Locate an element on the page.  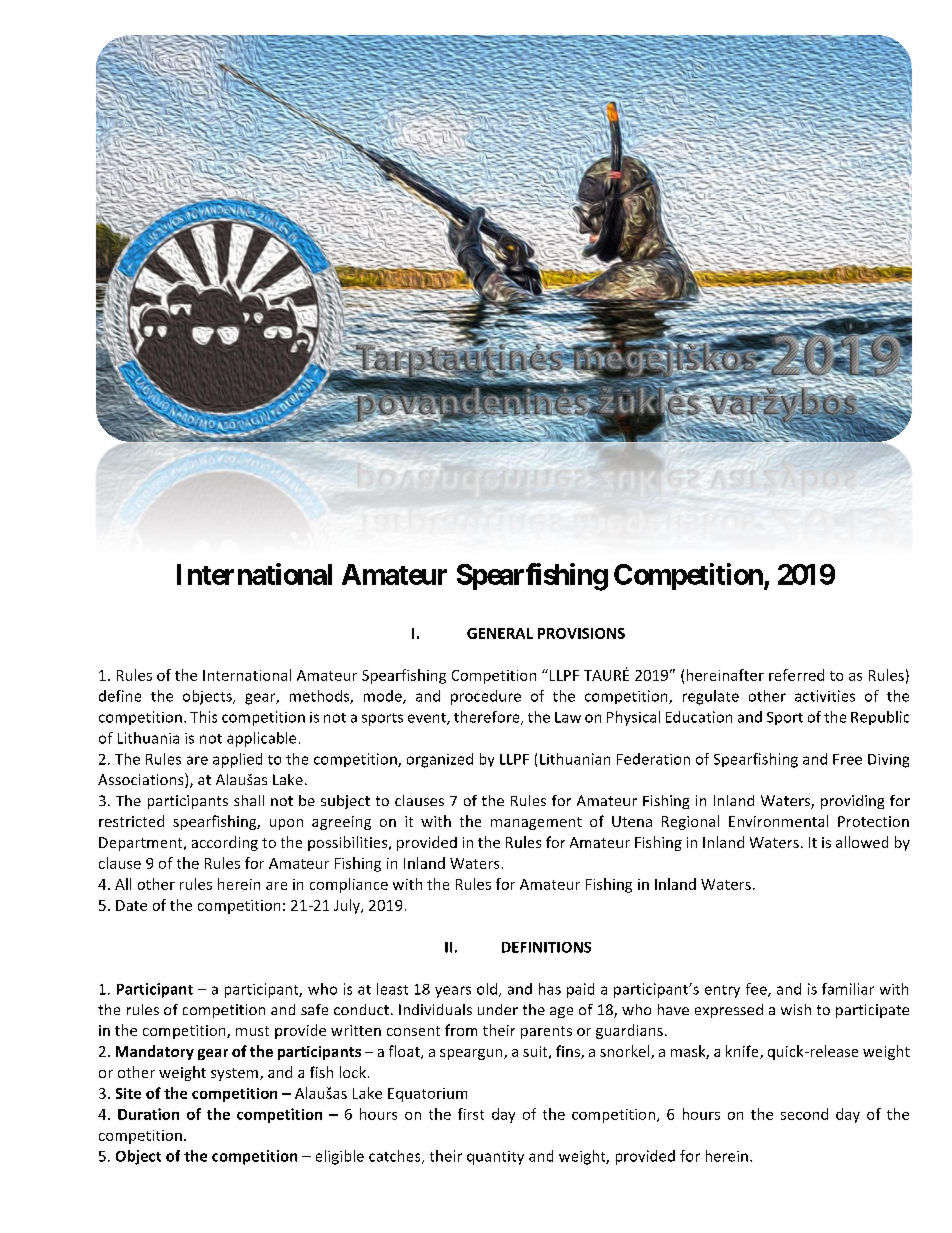
must is located at coordinates (252, 1031).
